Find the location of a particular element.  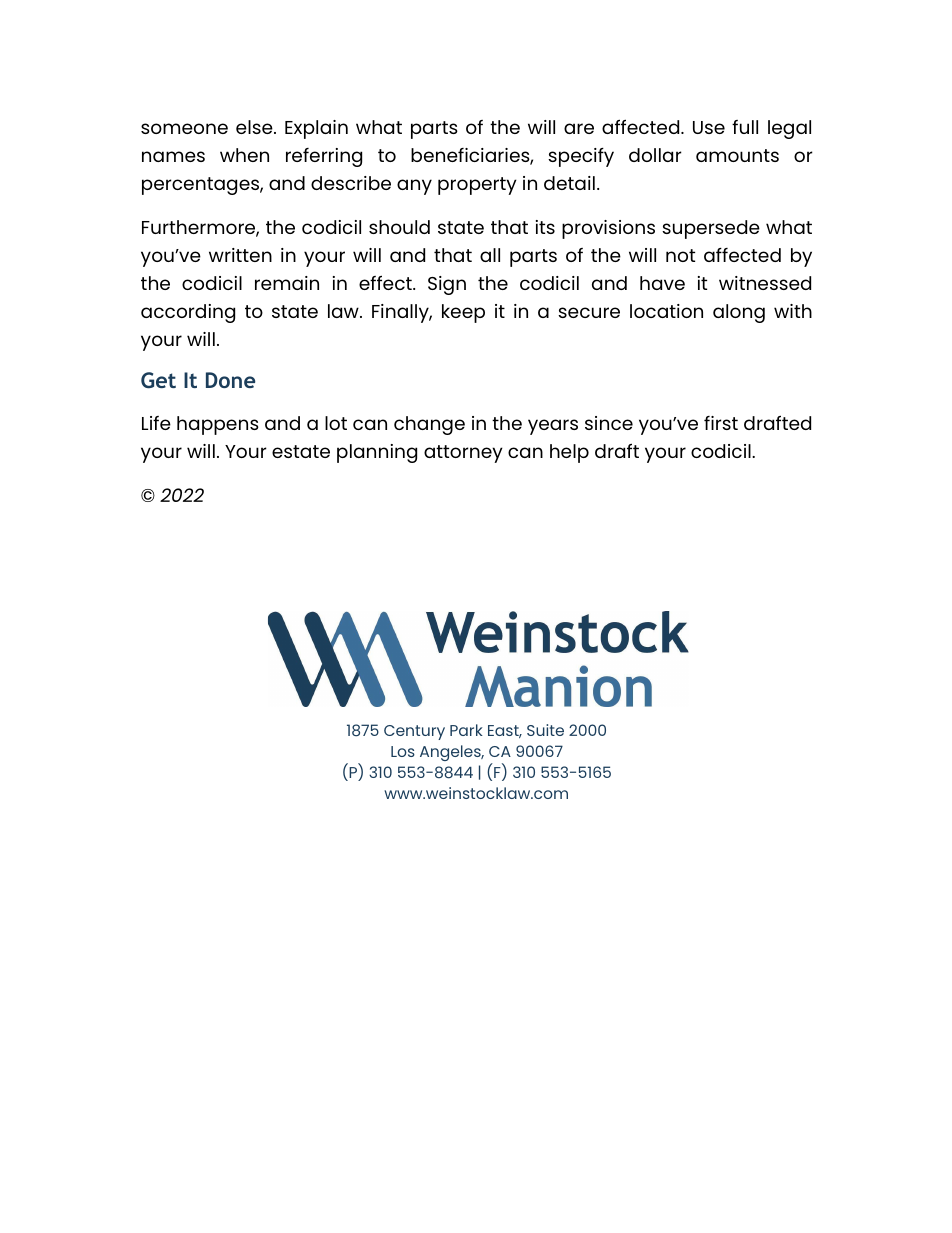

when is located at coordinates (244, 155).
